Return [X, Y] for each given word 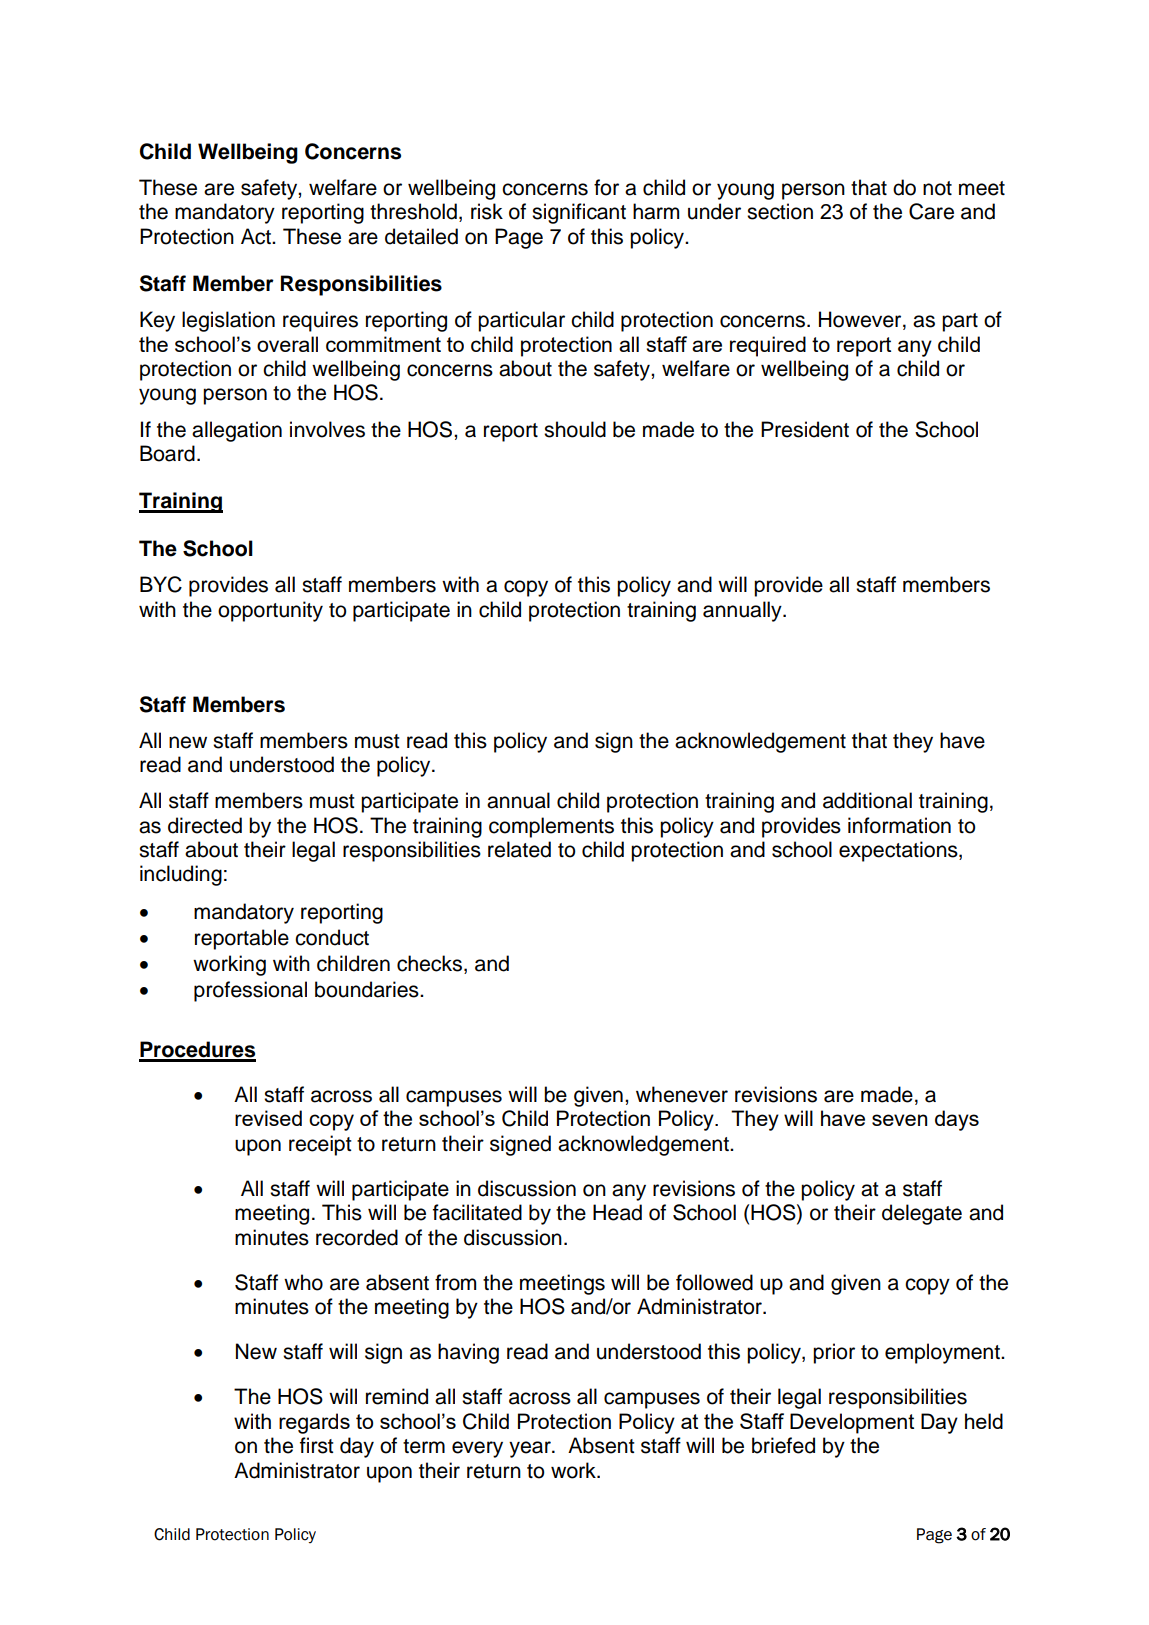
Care [931, 211]
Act [257, 236]
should [575, 429]
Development [852, 1423]
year [531, 1449]
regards [314, 1423]
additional [867, 800]
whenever [682, 1094]
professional [250, 991]
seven [899, 1120]
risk [487, 211]
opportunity [270, 611]
